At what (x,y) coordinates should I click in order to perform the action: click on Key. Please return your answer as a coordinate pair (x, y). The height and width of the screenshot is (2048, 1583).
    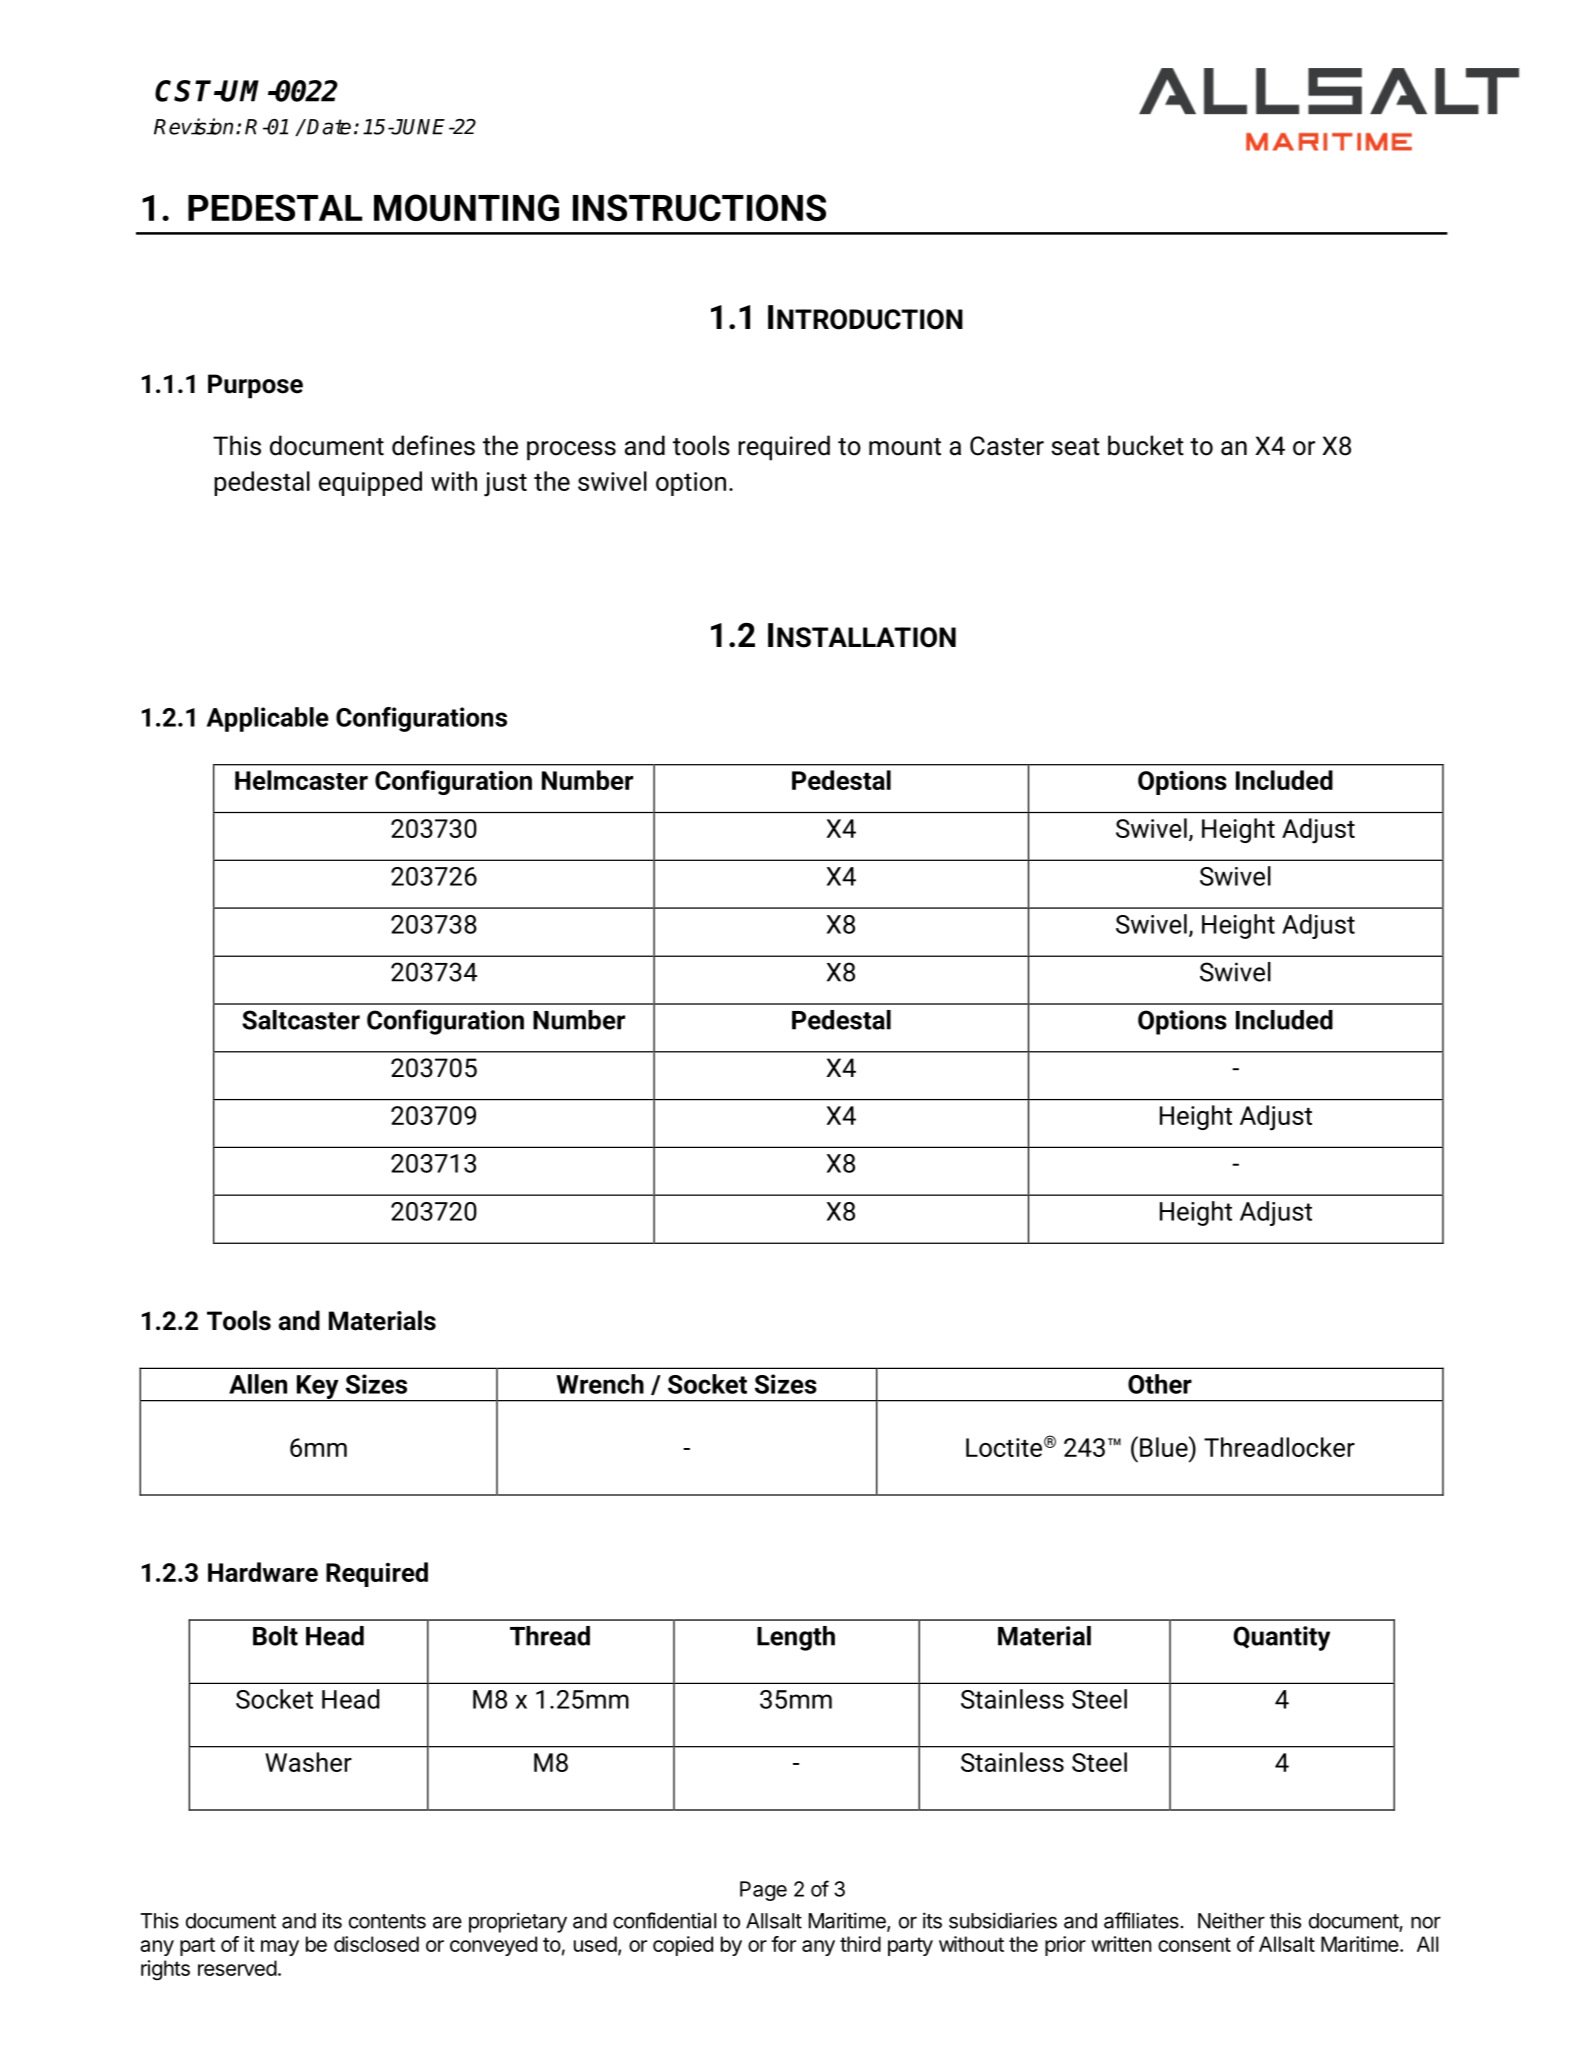
    Looking at the image, I should click on (317, 1388).
